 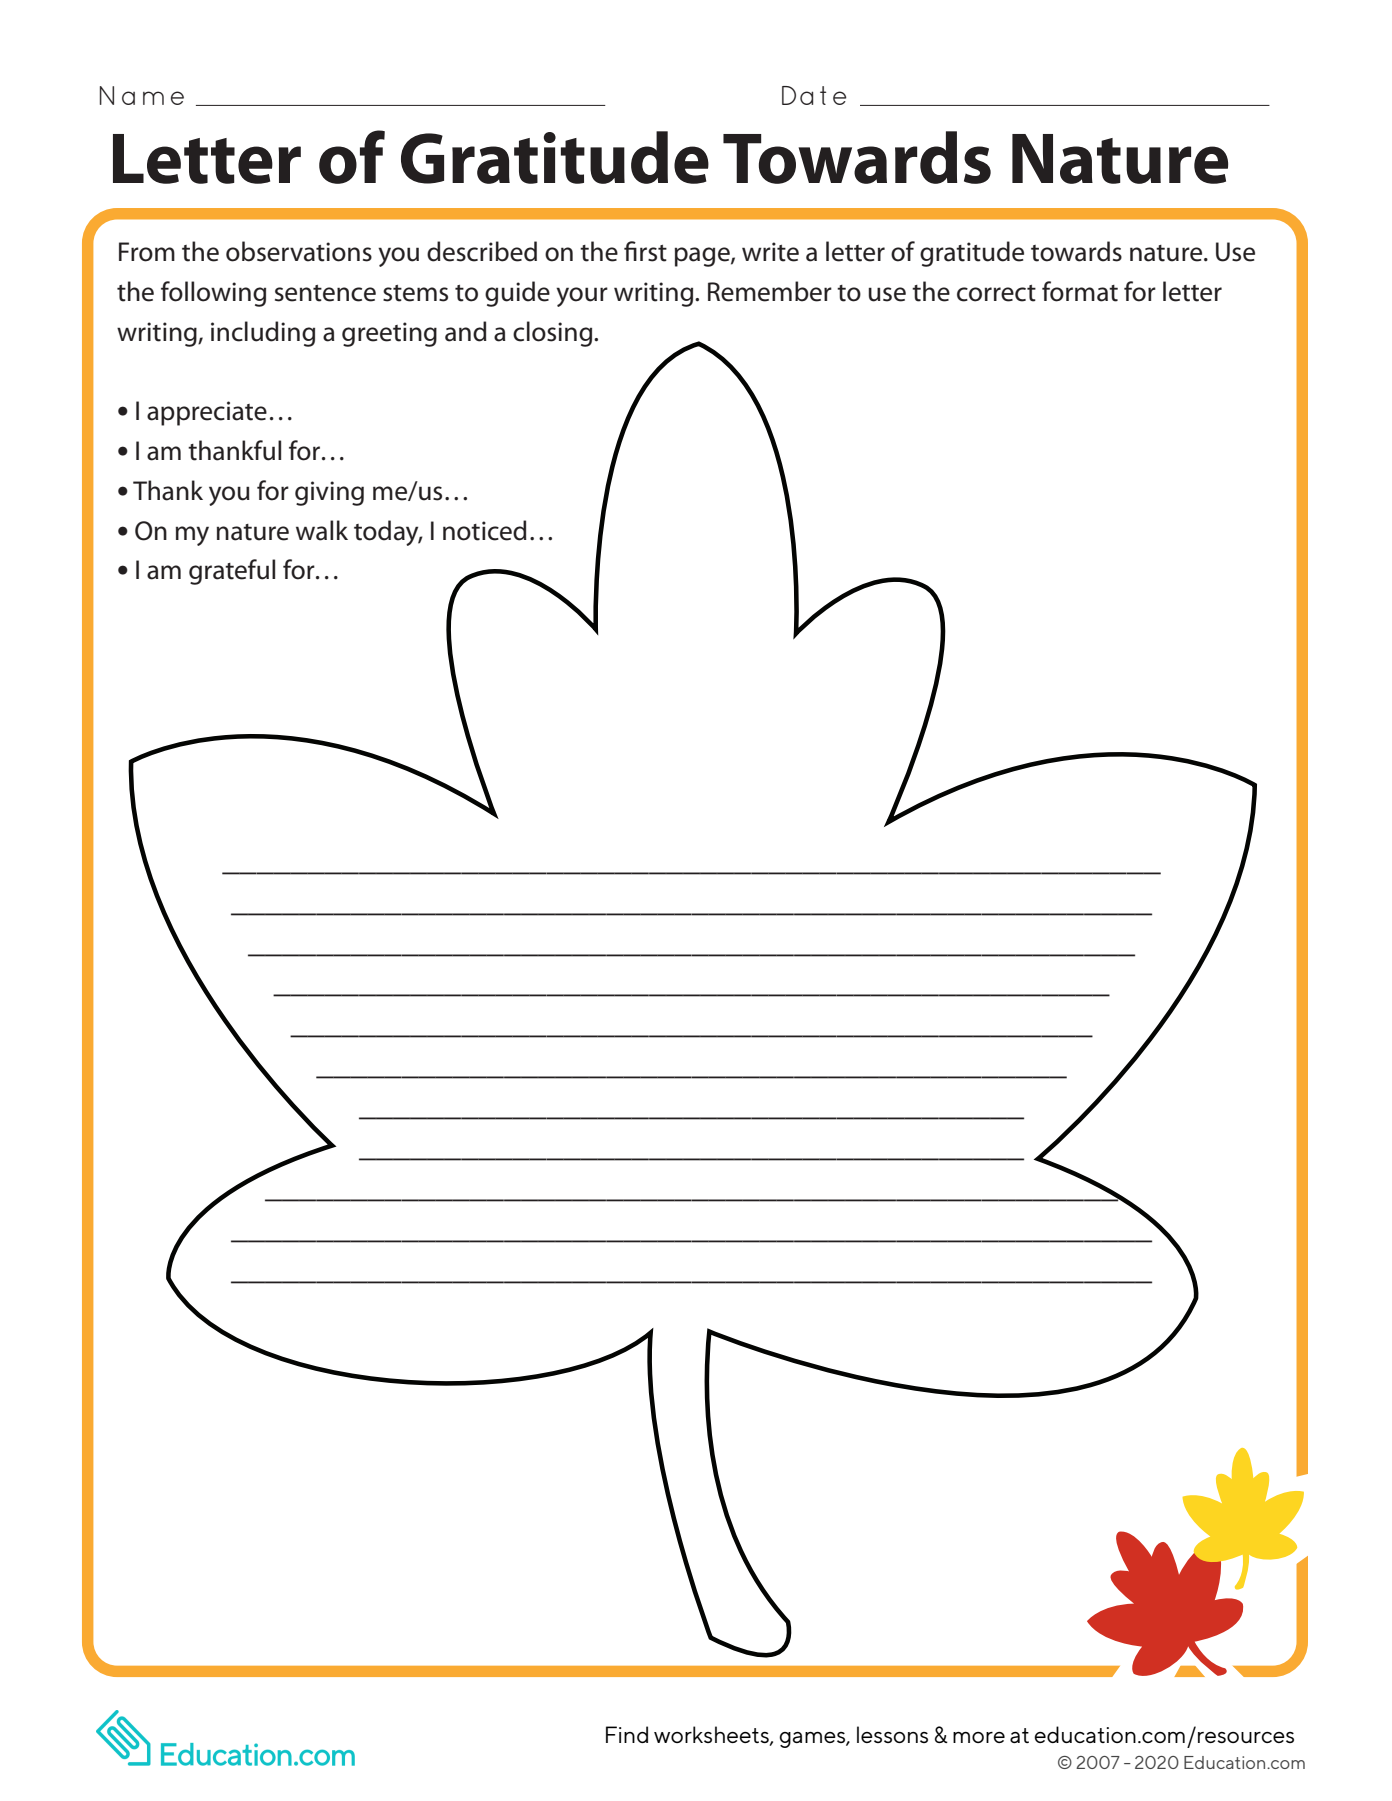 I want to click on worksheets, so click(x=712, y=1736).
